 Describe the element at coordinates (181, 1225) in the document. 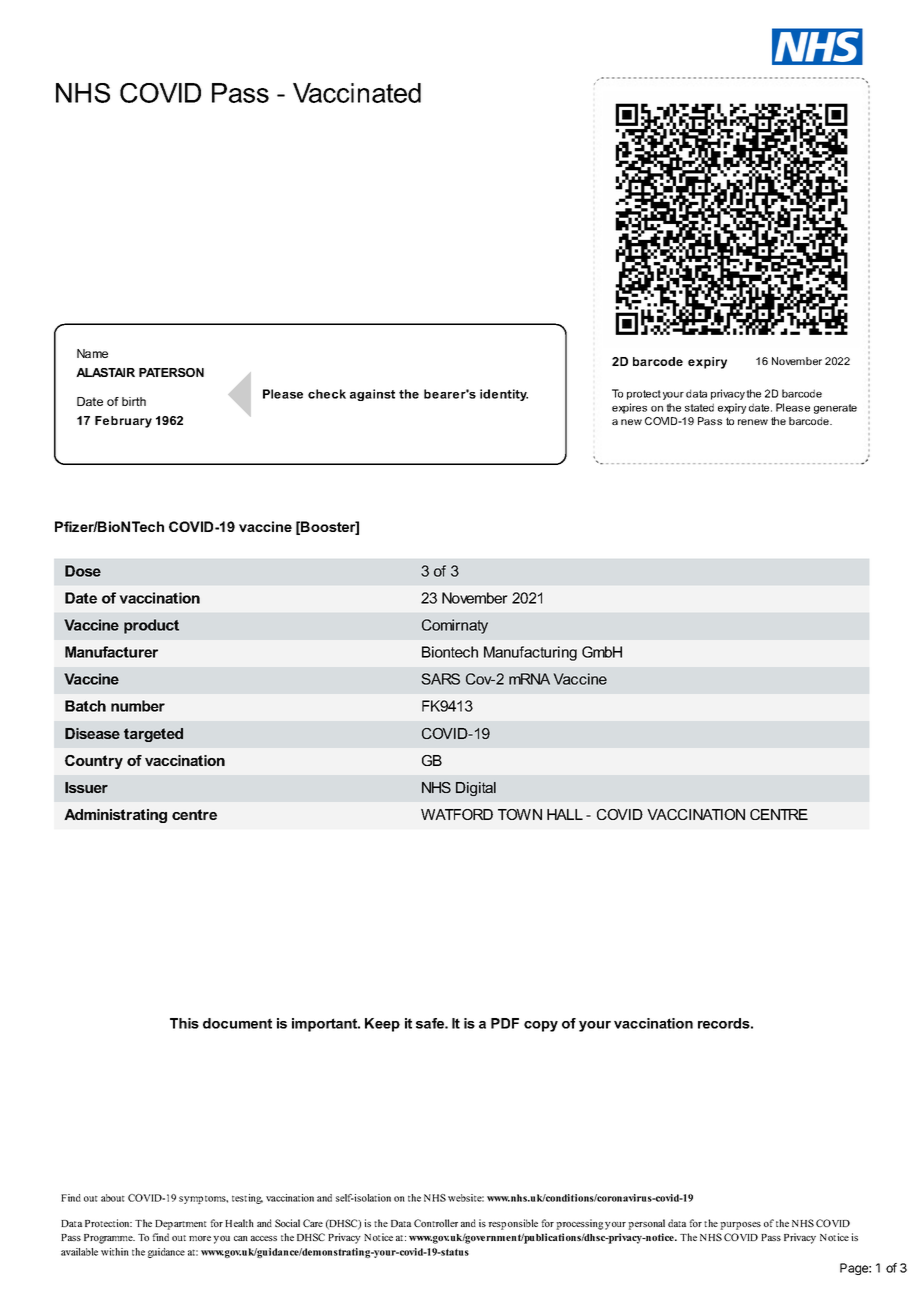

I see `Department` at that location.
